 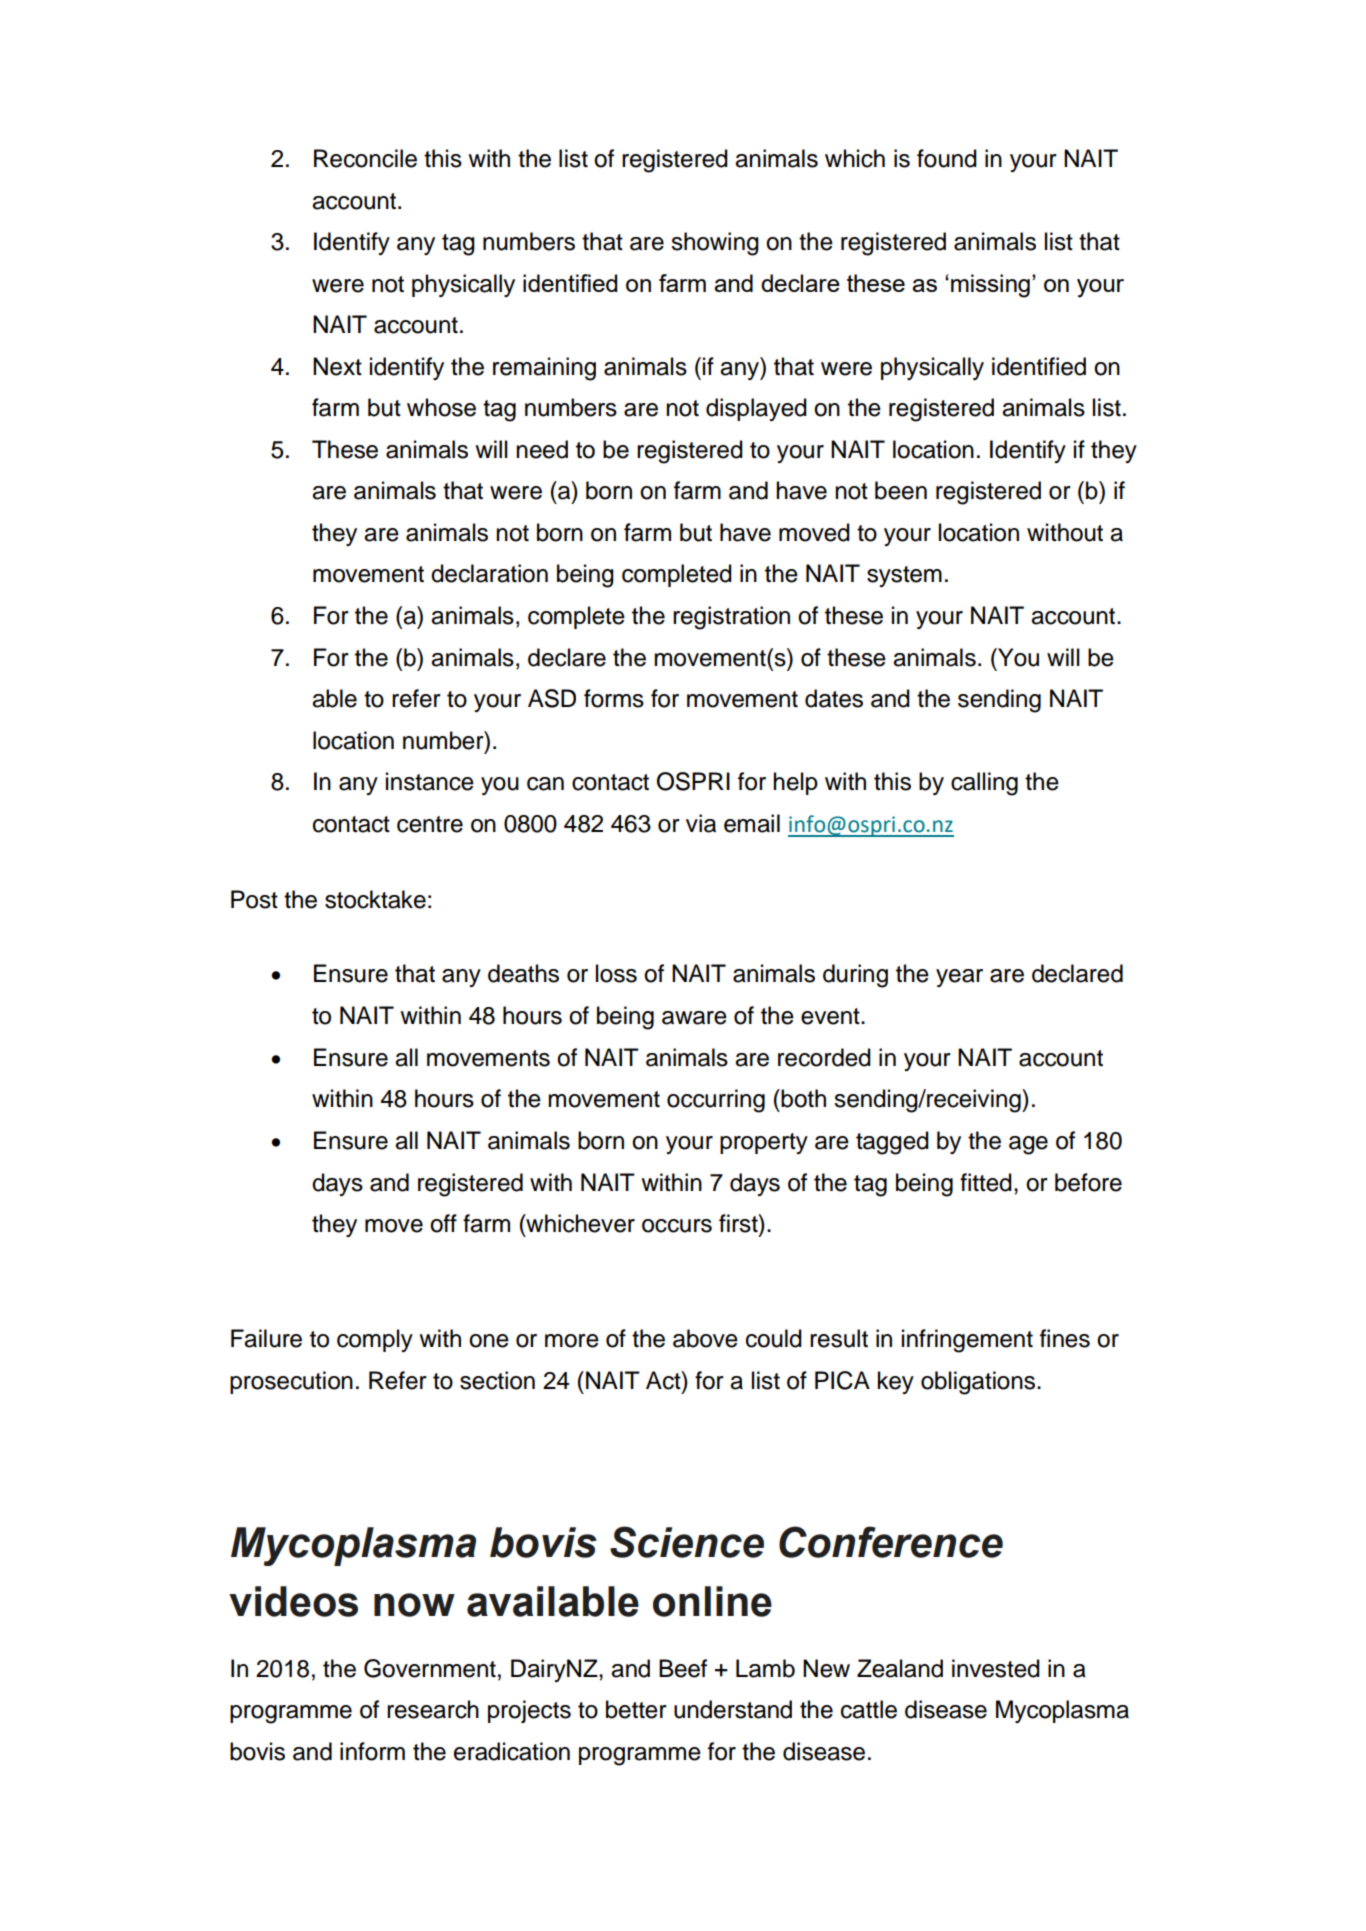 What do you see at coordinates (715, 244) in the screenshot?
I see `showing` at bounding box center [715, 244].
